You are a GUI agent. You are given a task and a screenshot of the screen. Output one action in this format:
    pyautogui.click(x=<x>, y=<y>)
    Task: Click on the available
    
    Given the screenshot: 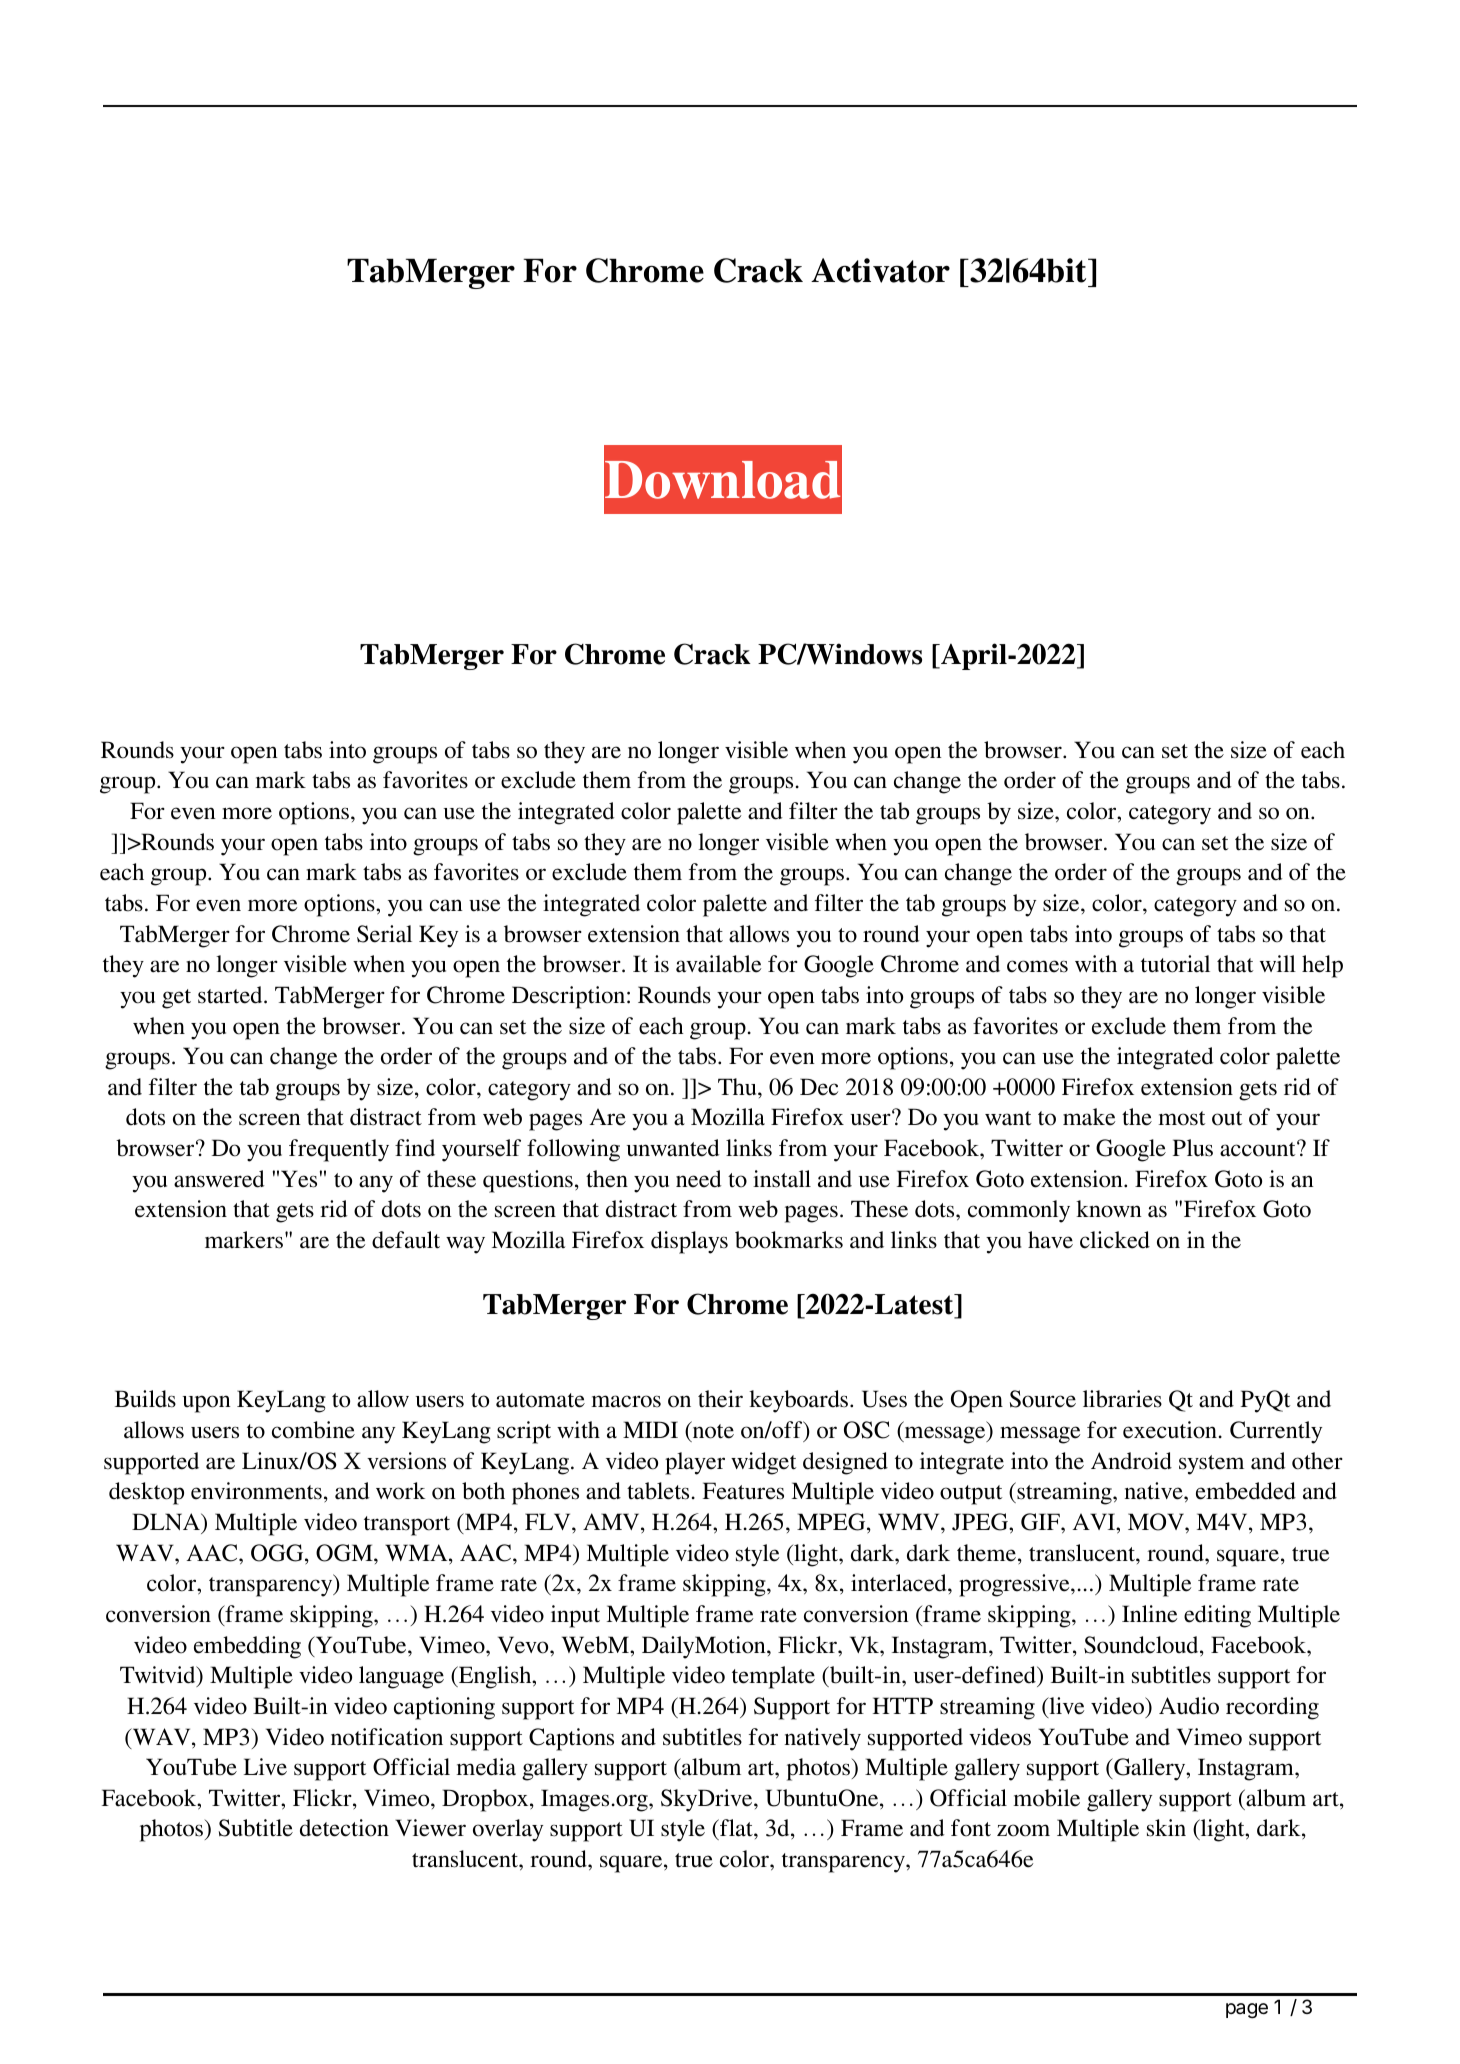 What is the action you would take?
    pyautogui.click(x=718, y=964)
